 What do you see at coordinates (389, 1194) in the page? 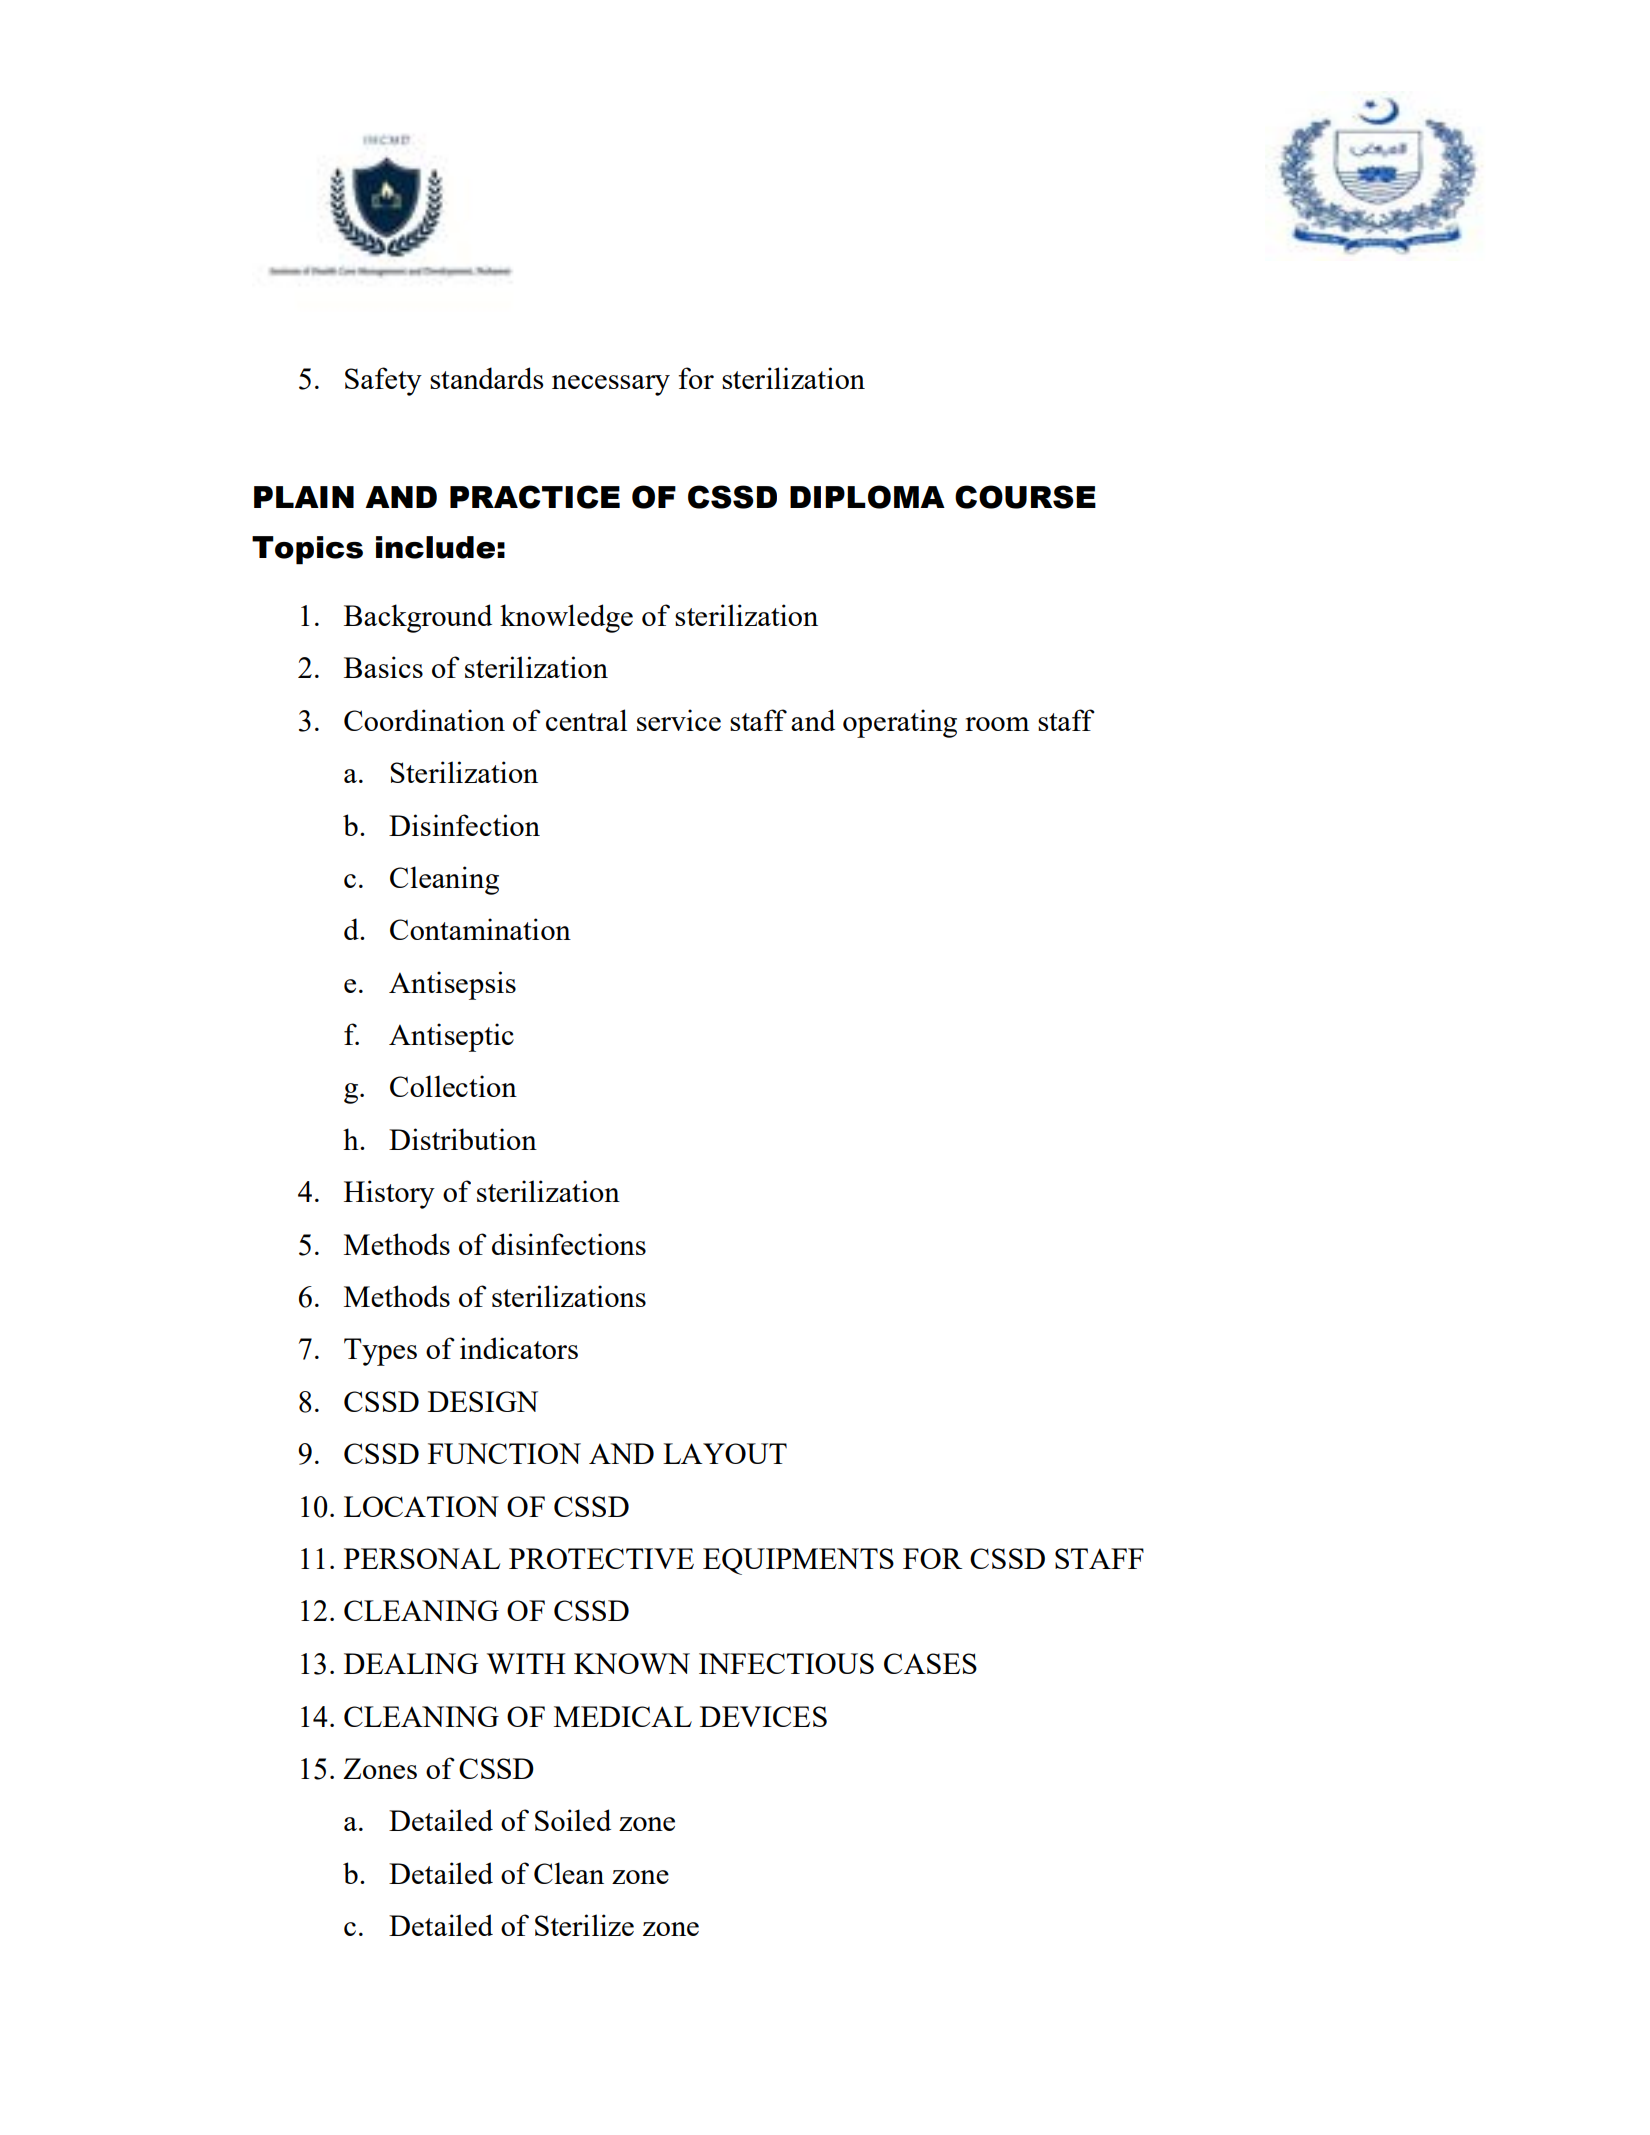
I see `History` at bounding box center [389, 1194].
